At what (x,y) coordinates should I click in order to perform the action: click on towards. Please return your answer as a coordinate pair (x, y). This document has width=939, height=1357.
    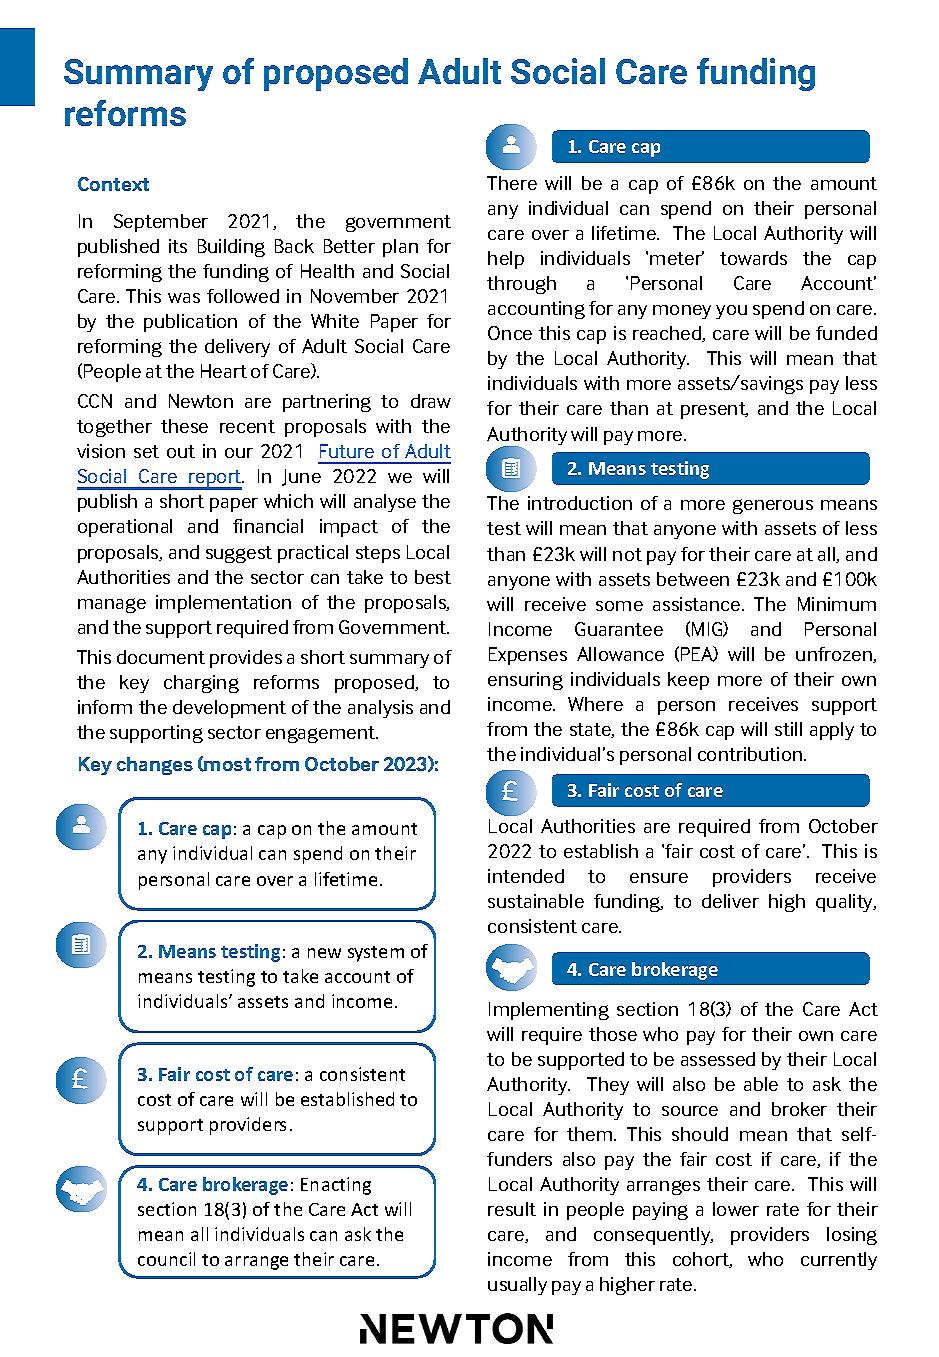
    Looking at the image, I should click on (753, 258).
